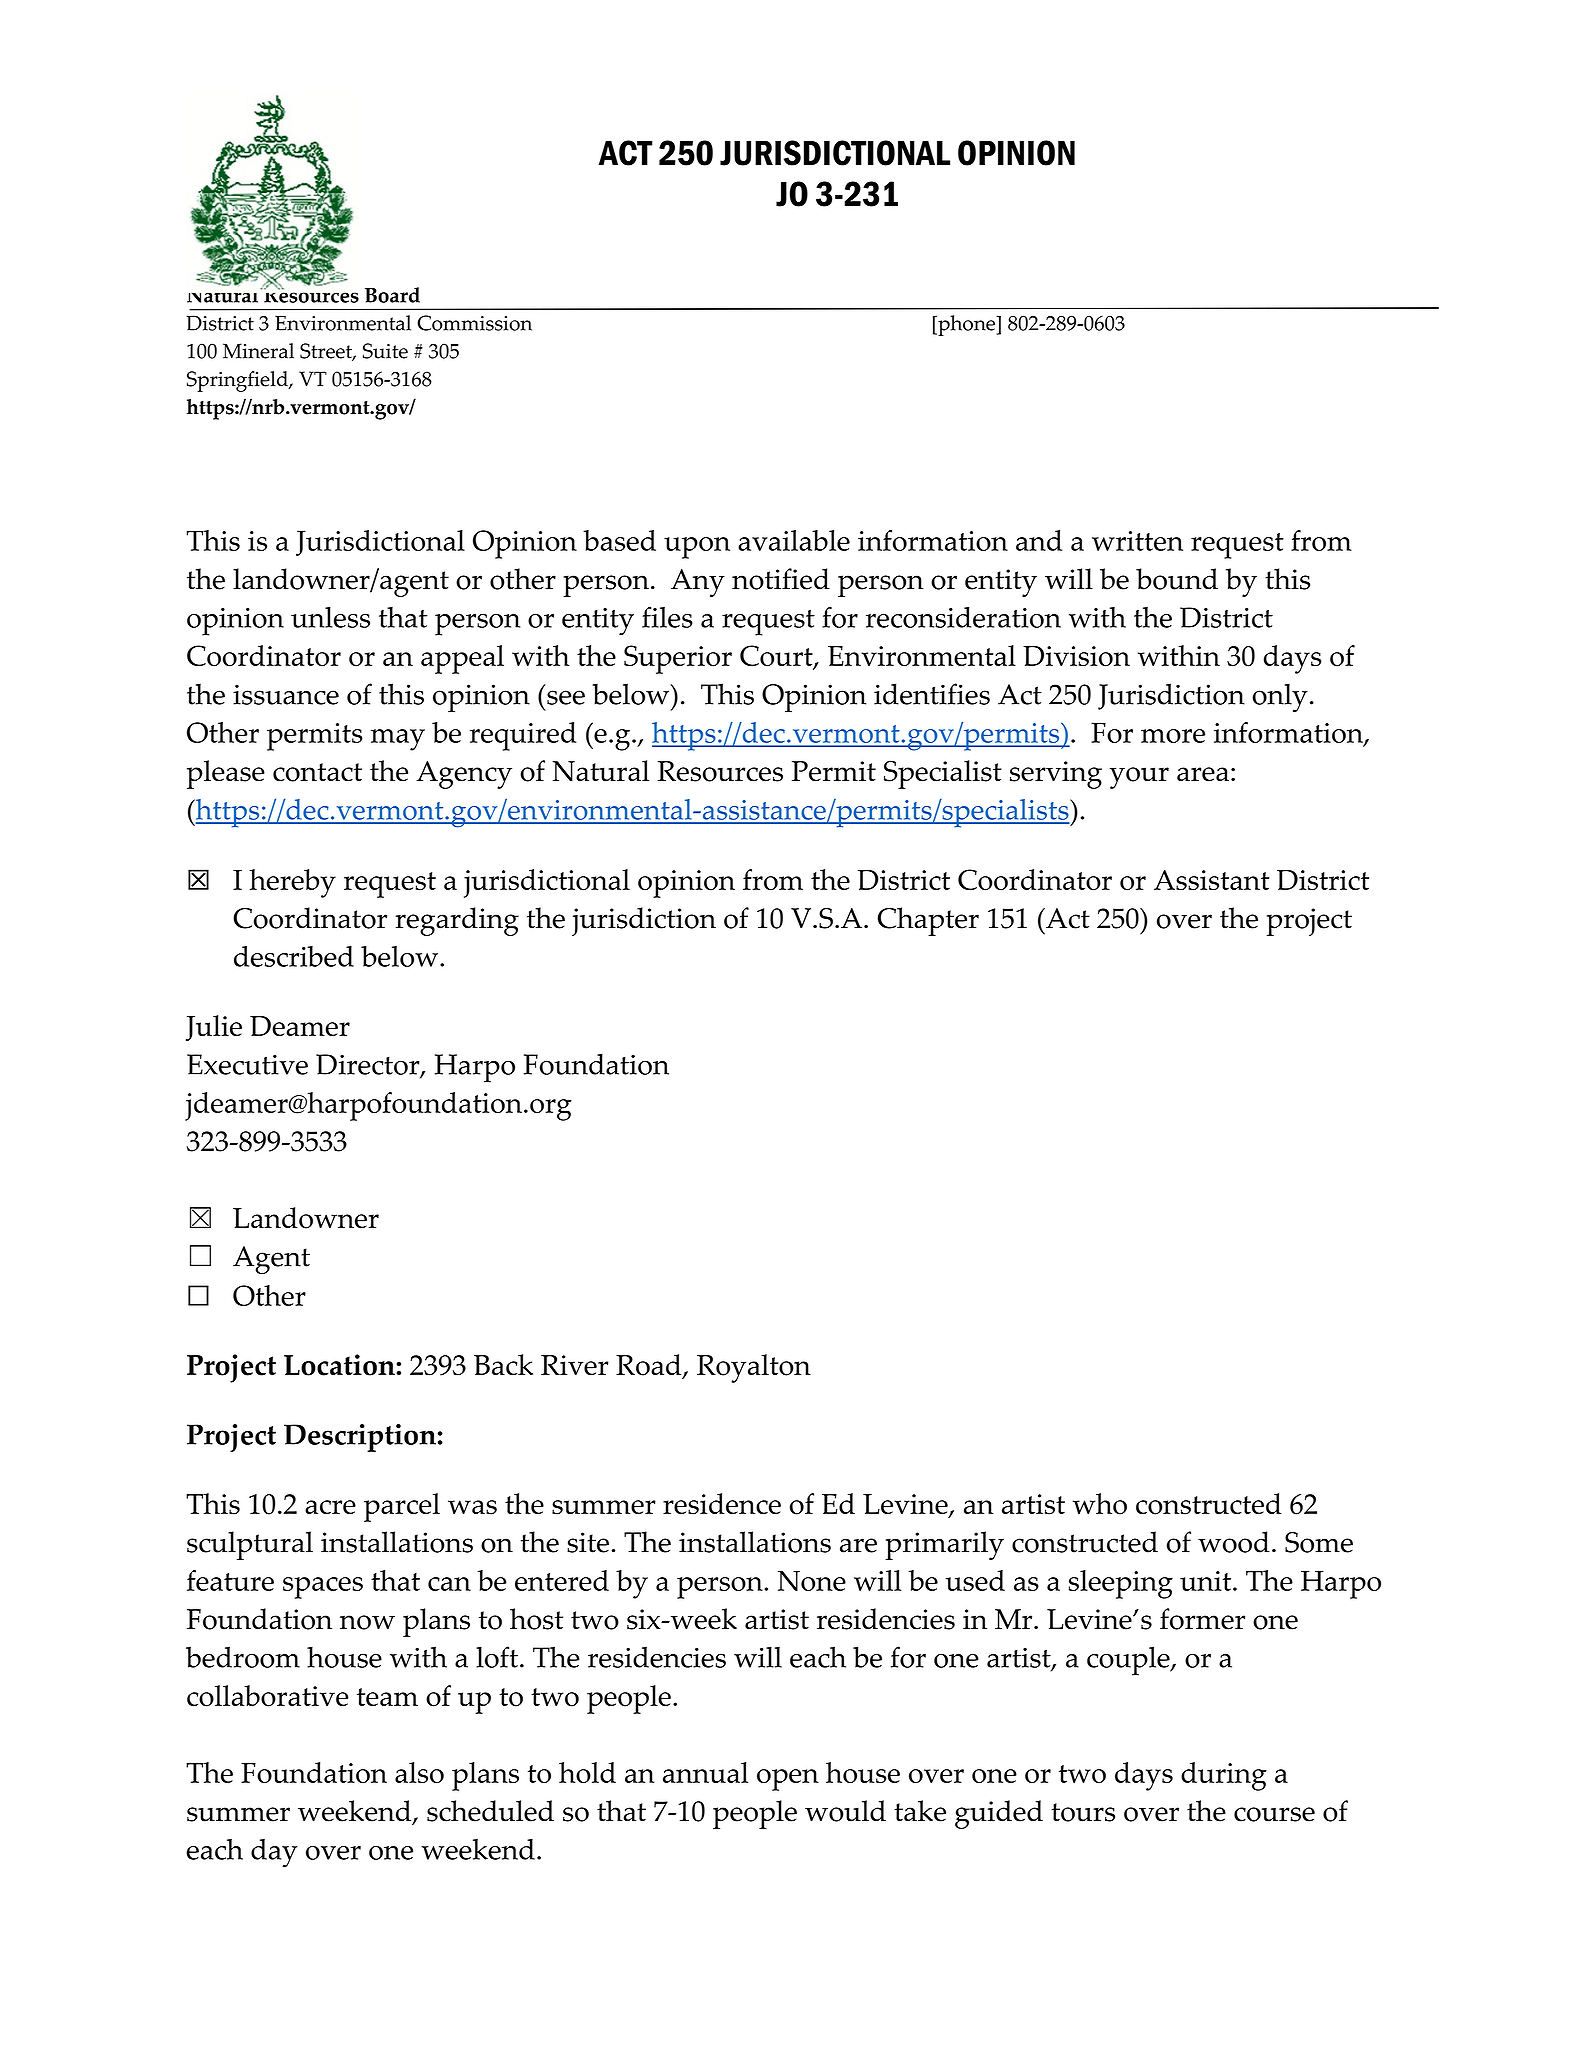  I want to click on also, so click(419, 1772).
